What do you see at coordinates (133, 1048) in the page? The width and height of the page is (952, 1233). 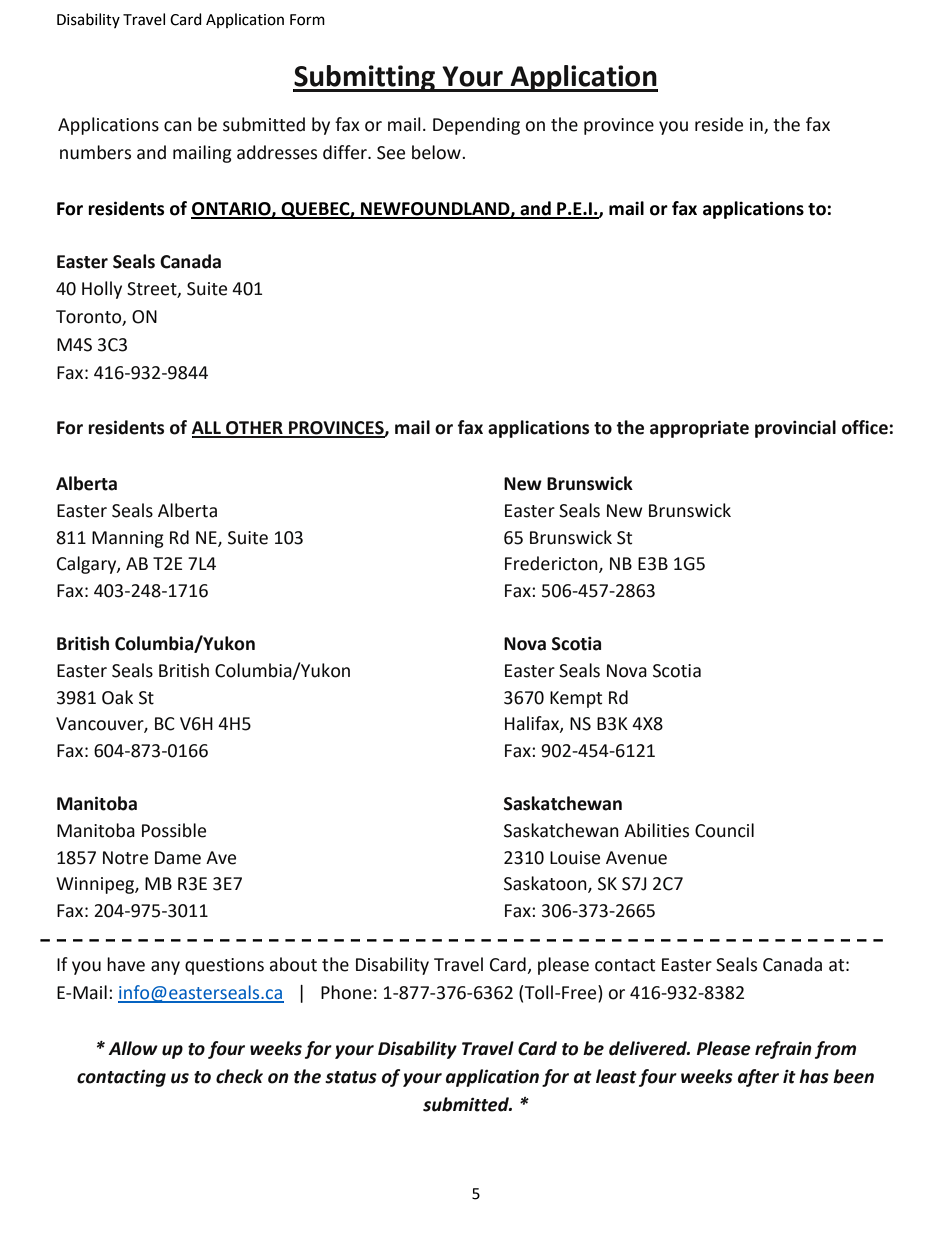 I see `Allow` at bounding box center [133, 1048].
